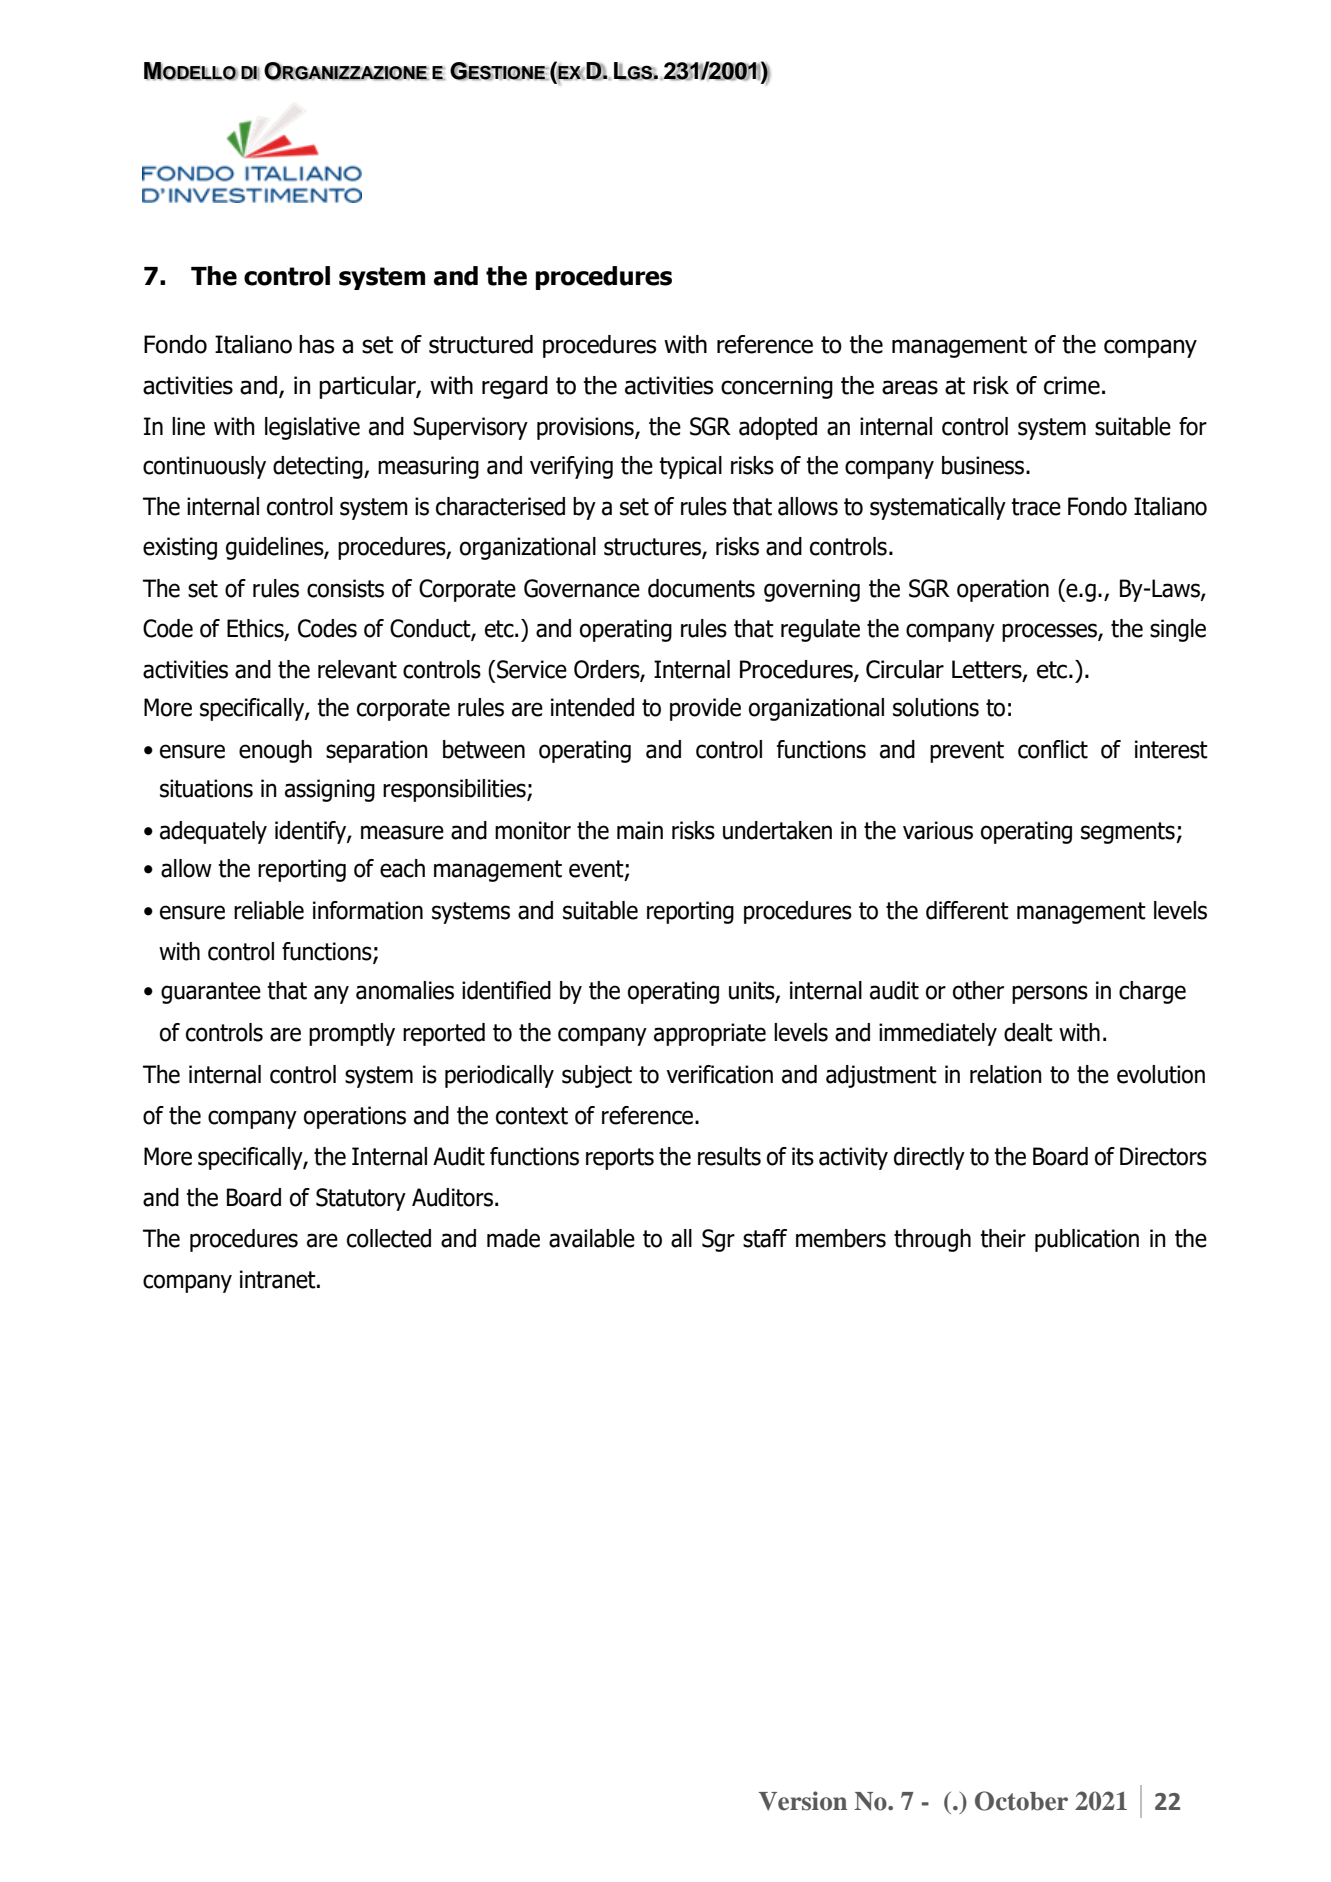  I want to click on crime, so click(1072, 385).
